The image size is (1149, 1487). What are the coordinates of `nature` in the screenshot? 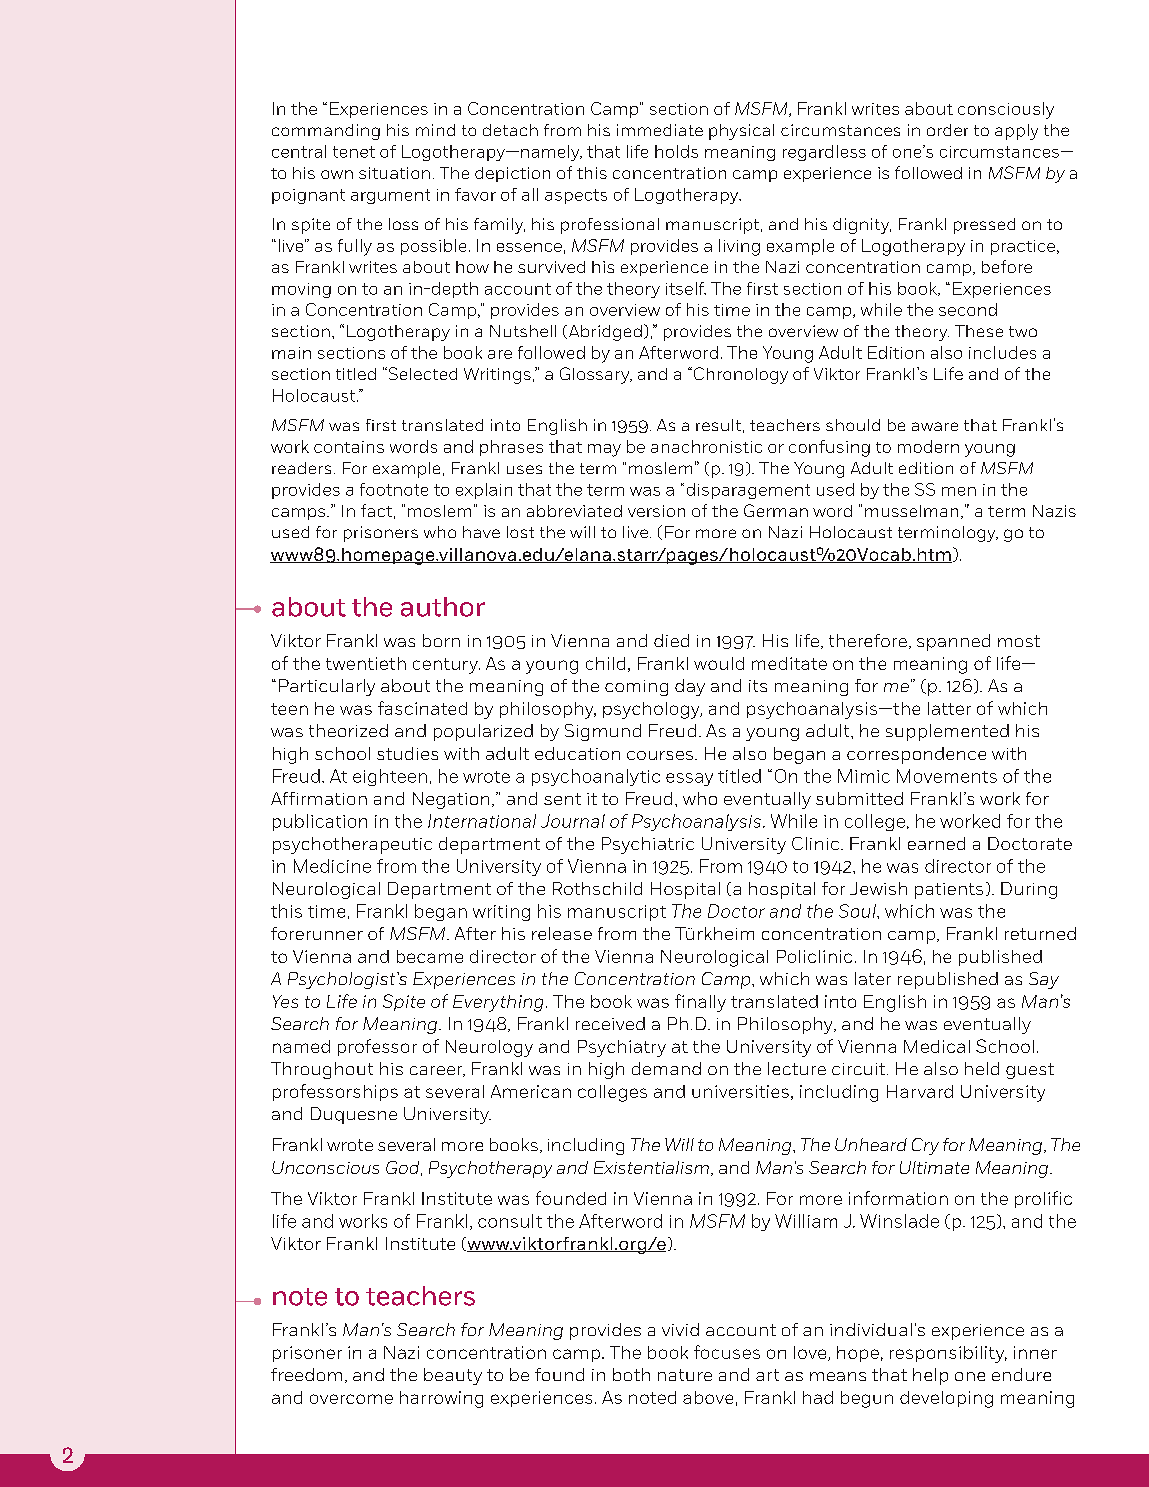 It's located at (685, 1375).
